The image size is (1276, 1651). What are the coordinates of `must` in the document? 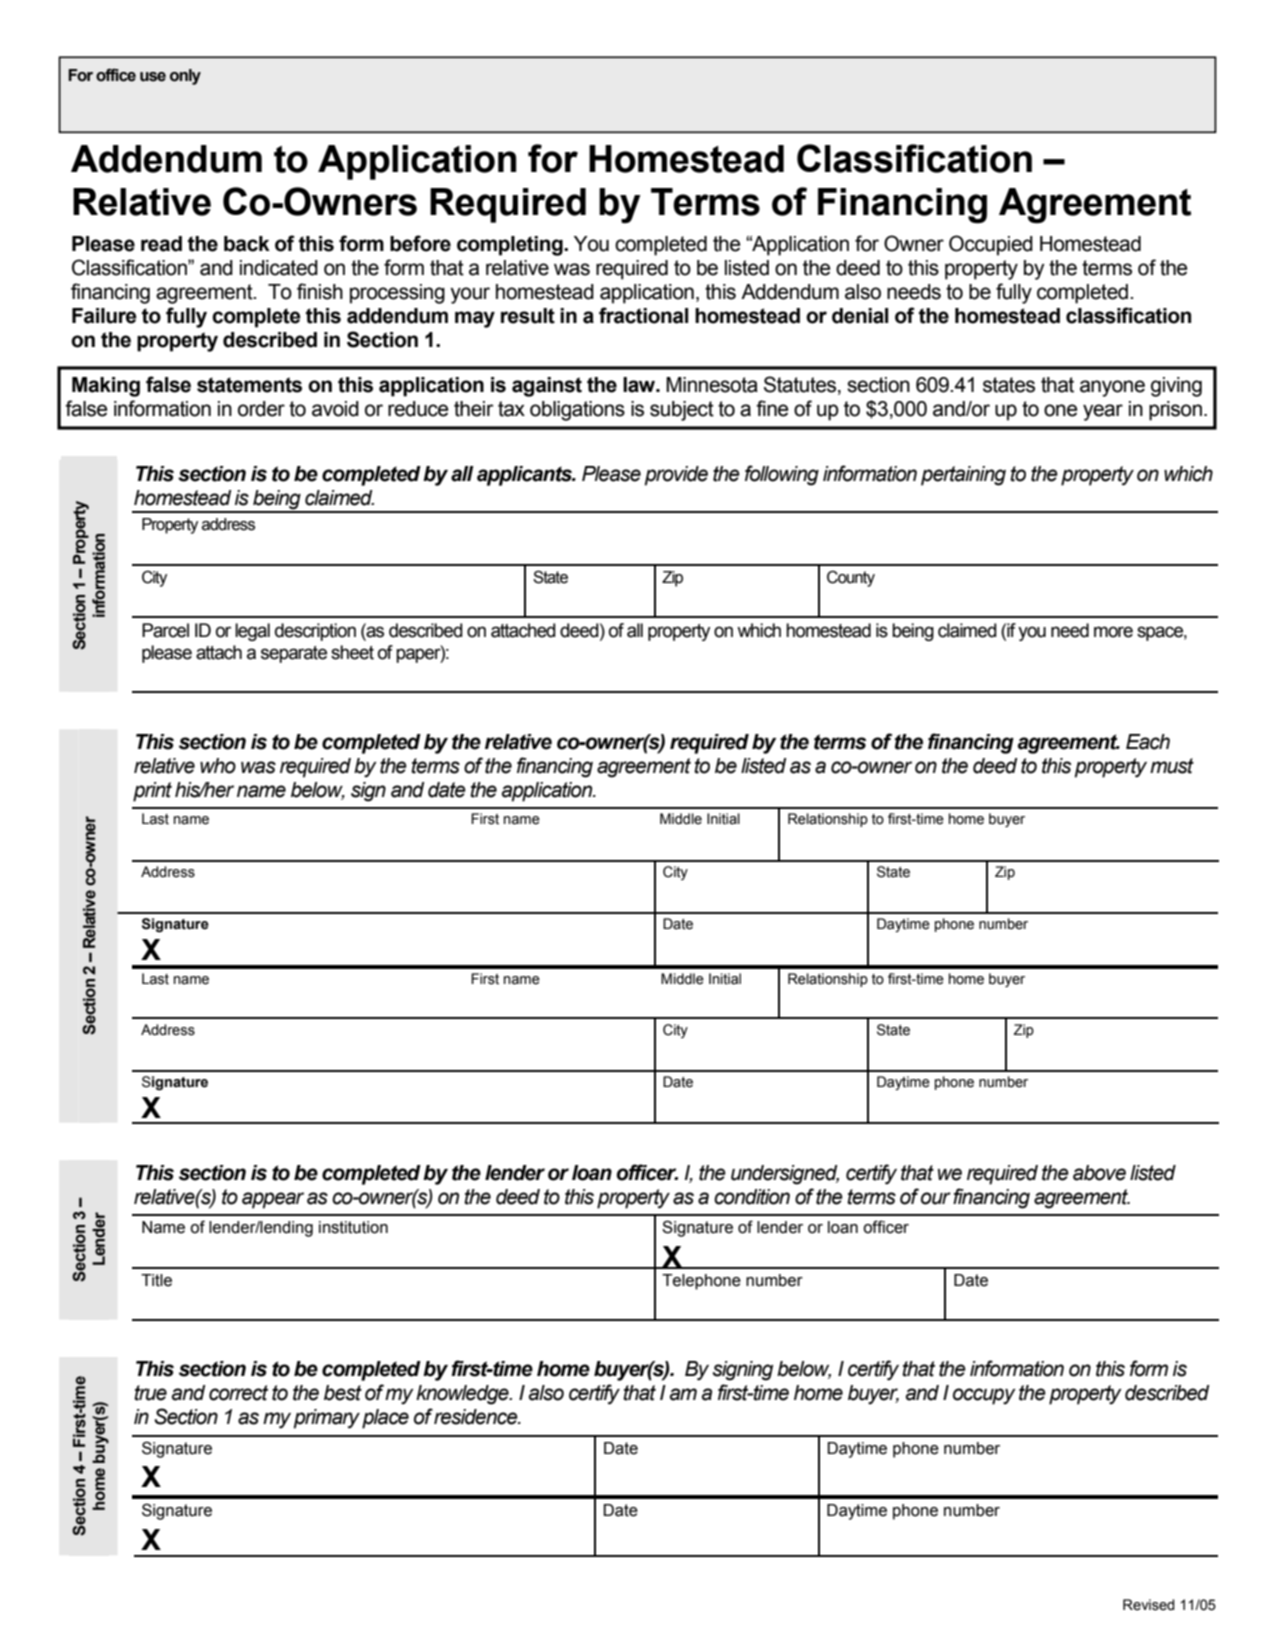 It's located at (1172, 766).
